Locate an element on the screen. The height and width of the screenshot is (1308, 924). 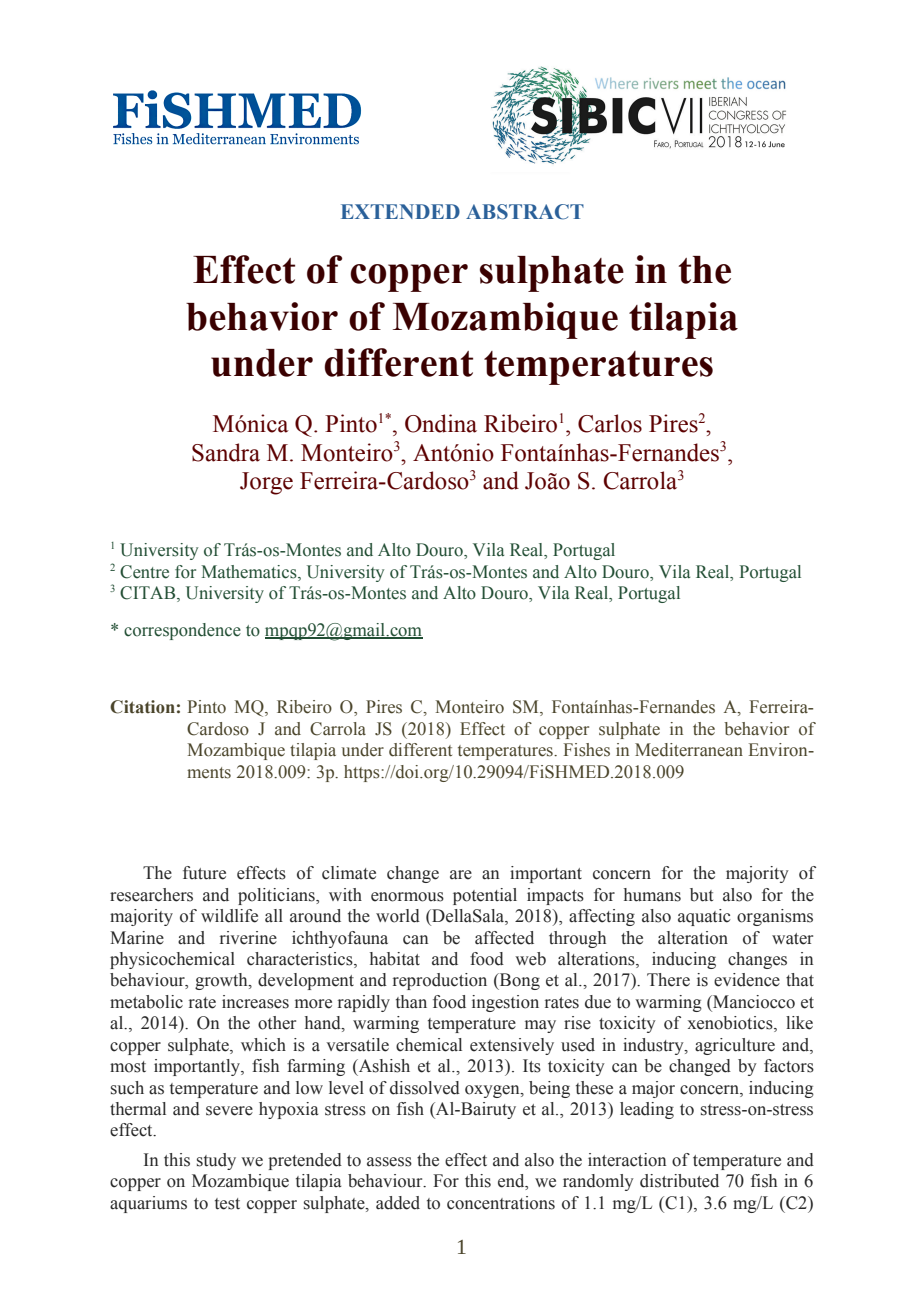
humans is located at coordinates (652, 895).
